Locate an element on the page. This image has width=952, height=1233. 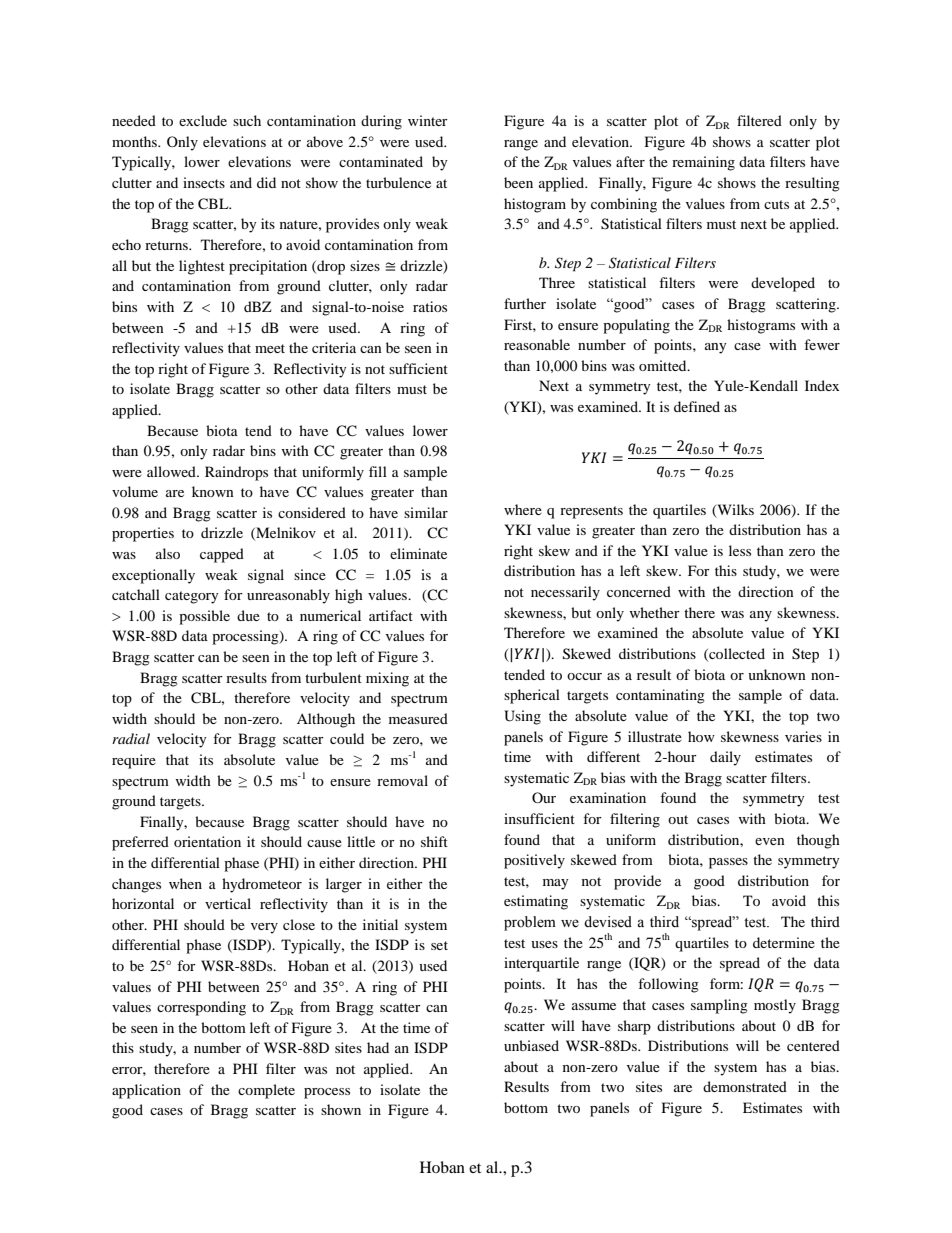
possible is located at coordinates (204, 617).
